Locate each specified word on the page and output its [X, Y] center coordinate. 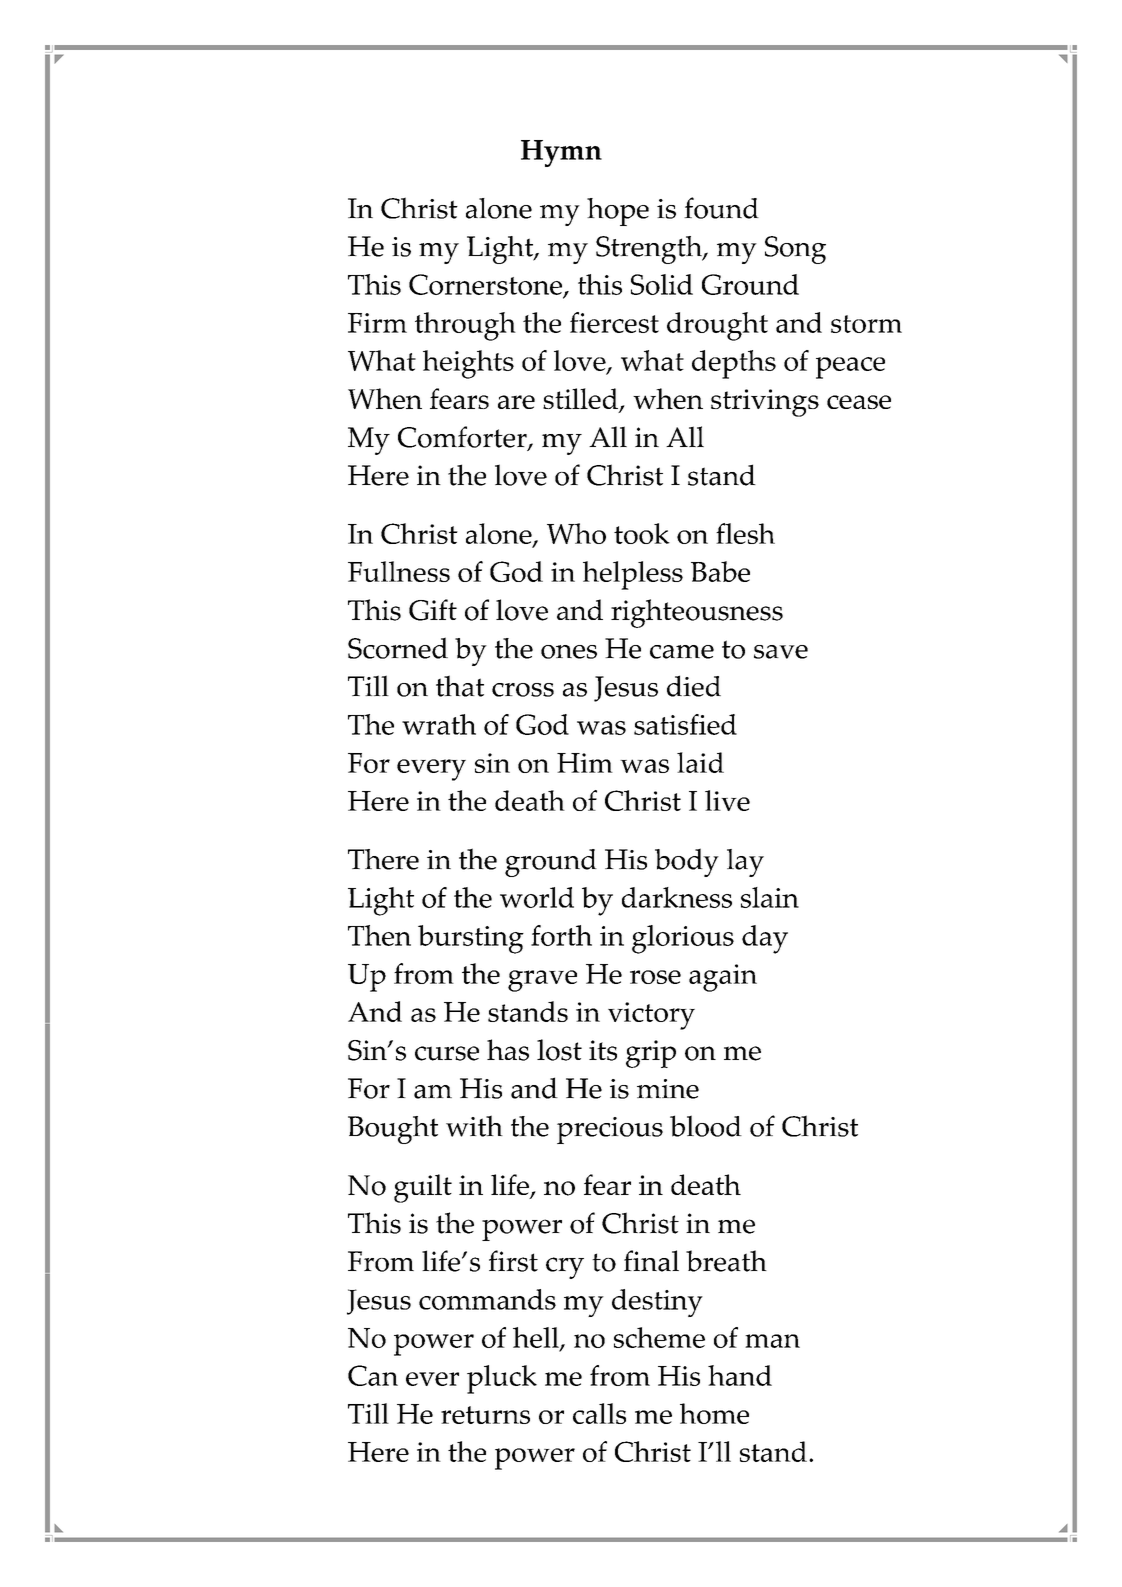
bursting [471, 939]
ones [569, 652]
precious [610, 1130]
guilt [423, 1188]
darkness [677, 897]
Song [795, 250]
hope [618, 212]
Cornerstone [486, 286]
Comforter [463, 438]
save [781, 652]
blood [706, 1126]
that [460, 686]
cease [859, 402]
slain [770, 897]
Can [373, 1375]
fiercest [614, 322]
